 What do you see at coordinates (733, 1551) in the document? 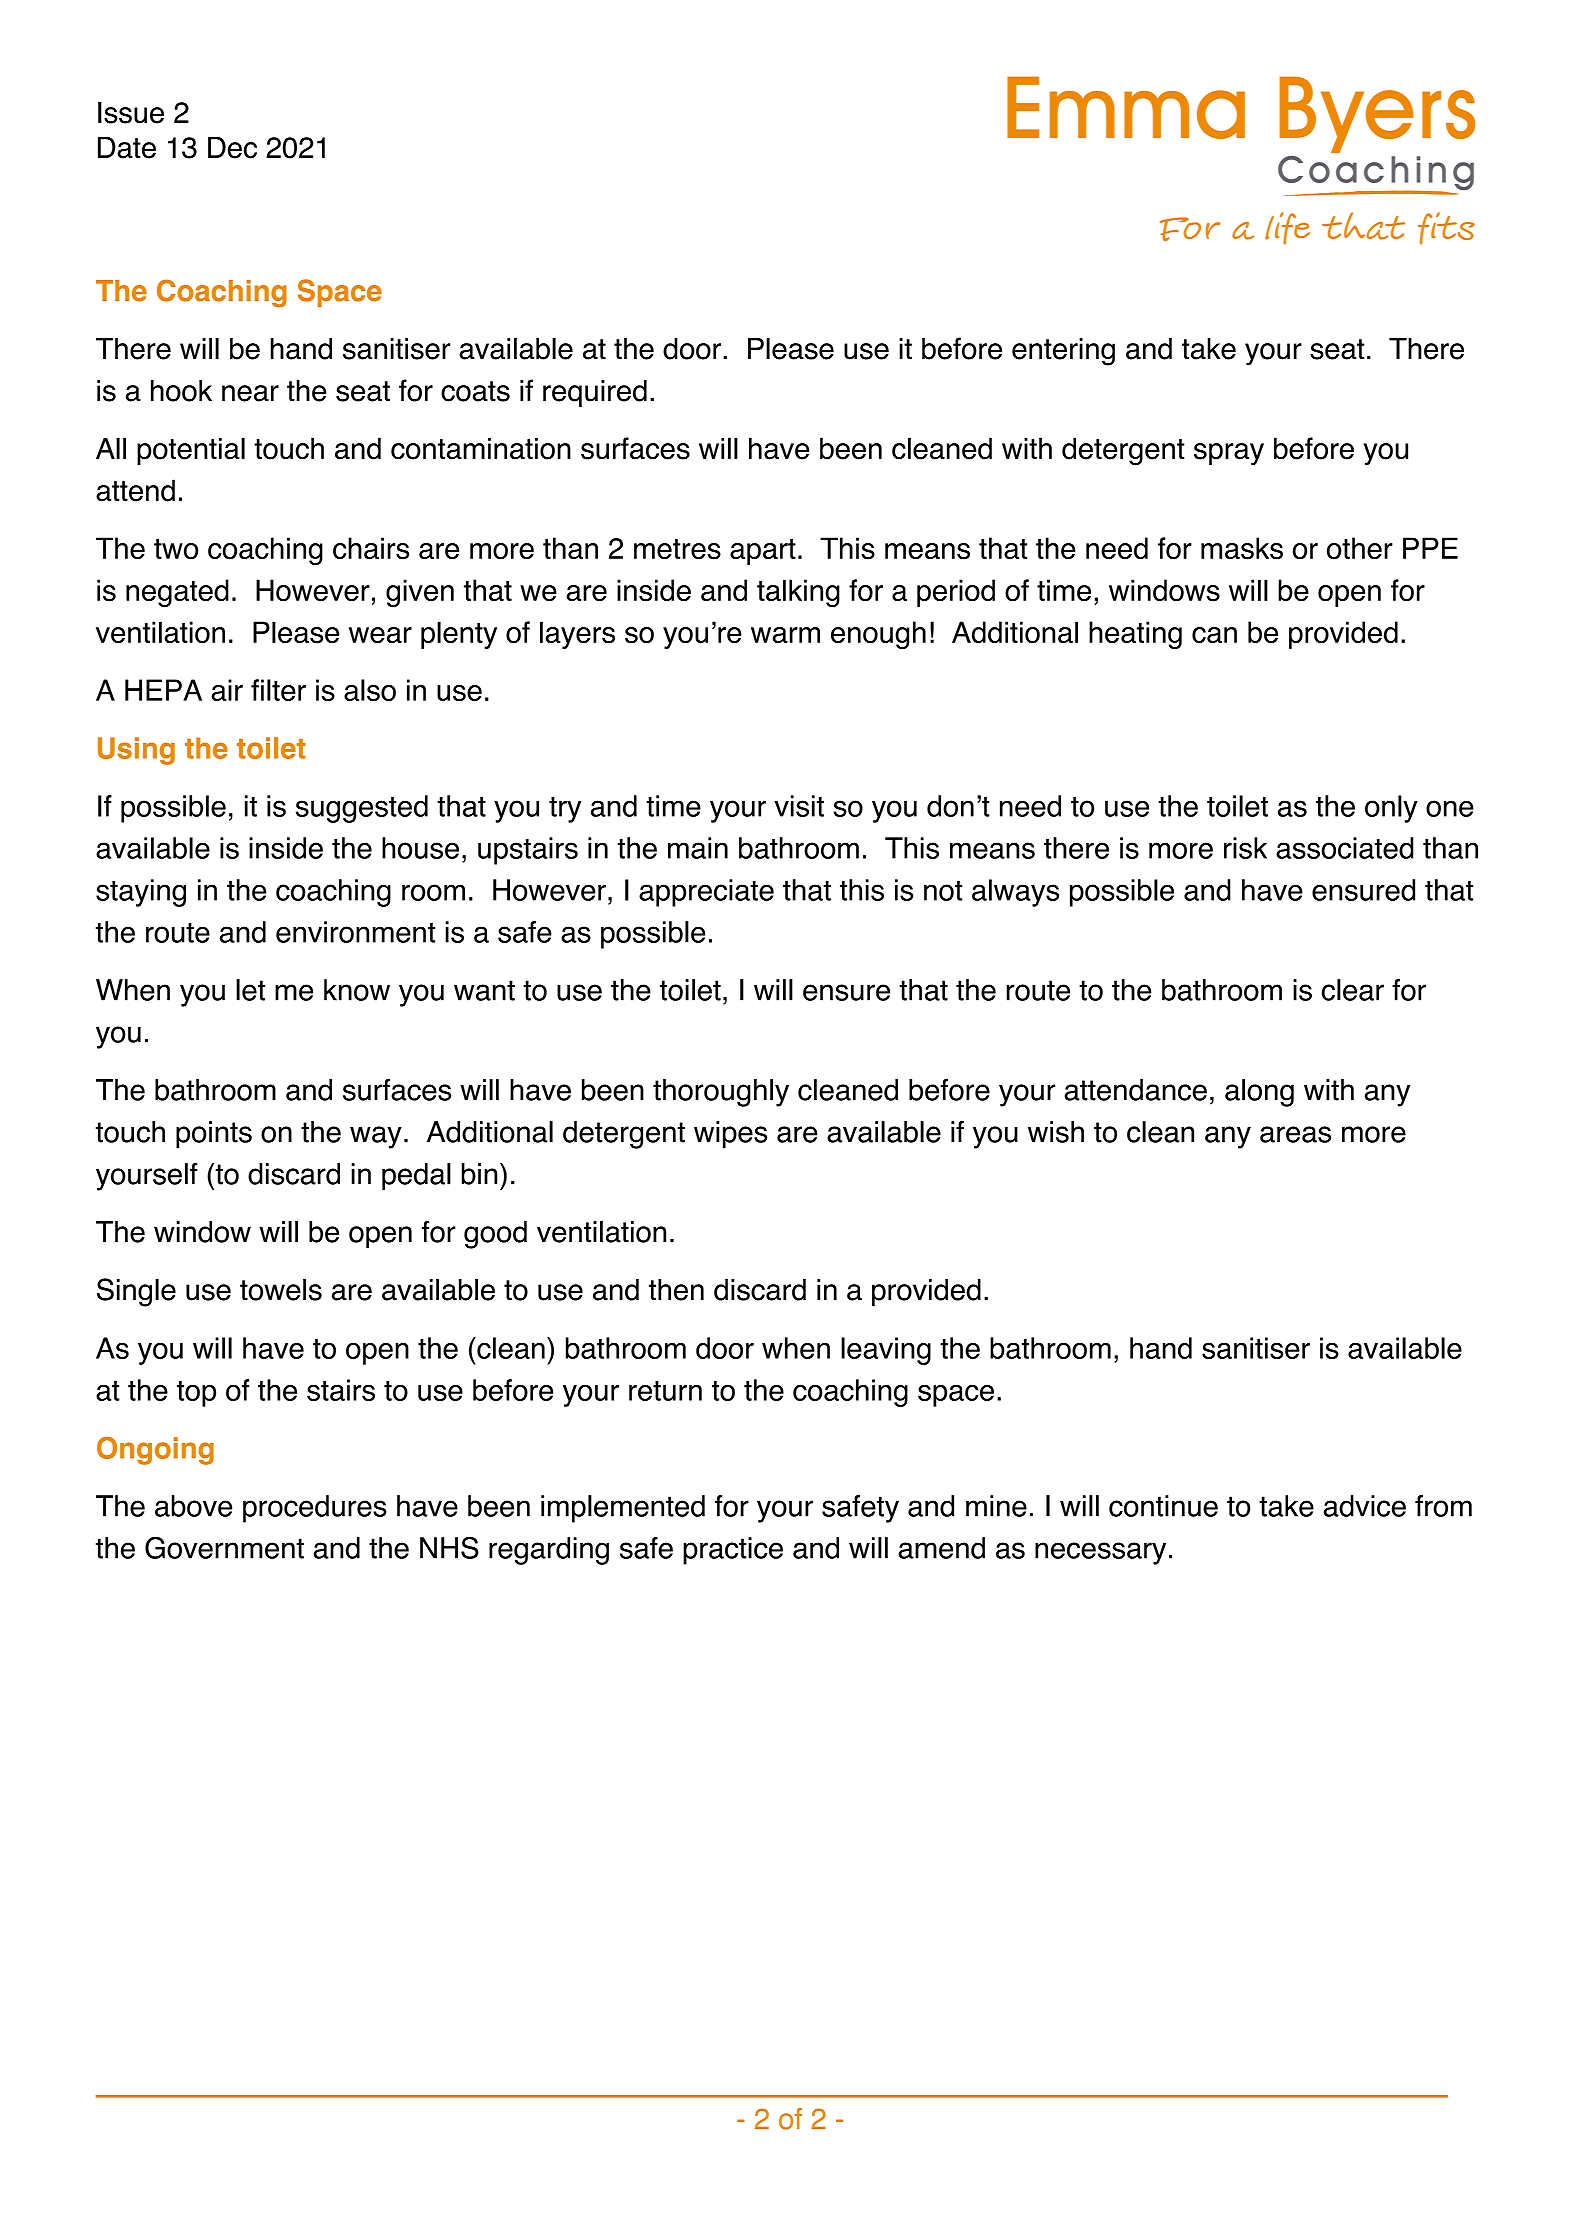
I see `practice` at bounding box center [733, 1551].
